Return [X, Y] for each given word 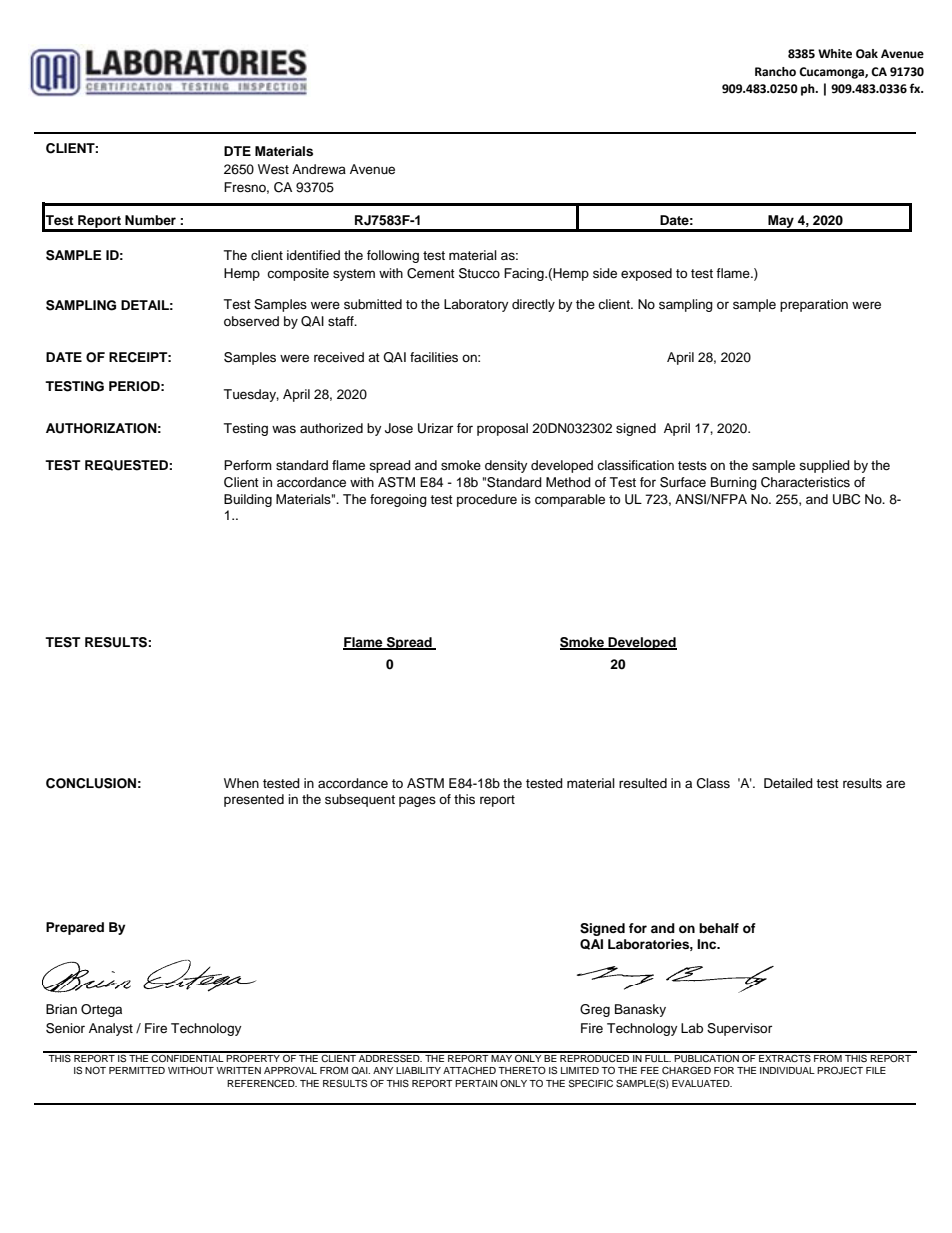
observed [251, 321]
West [273, 169]
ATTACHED [469, 1070]
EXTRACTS [785, 1057]
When [241, 783]
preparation [814, 305]
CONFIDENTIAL [188, 1057]
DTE [237, 151]
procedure [487, 500]
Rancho [775, 72]
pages [417, 801]
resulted [643, 783]
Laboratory [476, 305]
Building [248, 500]
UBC [846, 499]
